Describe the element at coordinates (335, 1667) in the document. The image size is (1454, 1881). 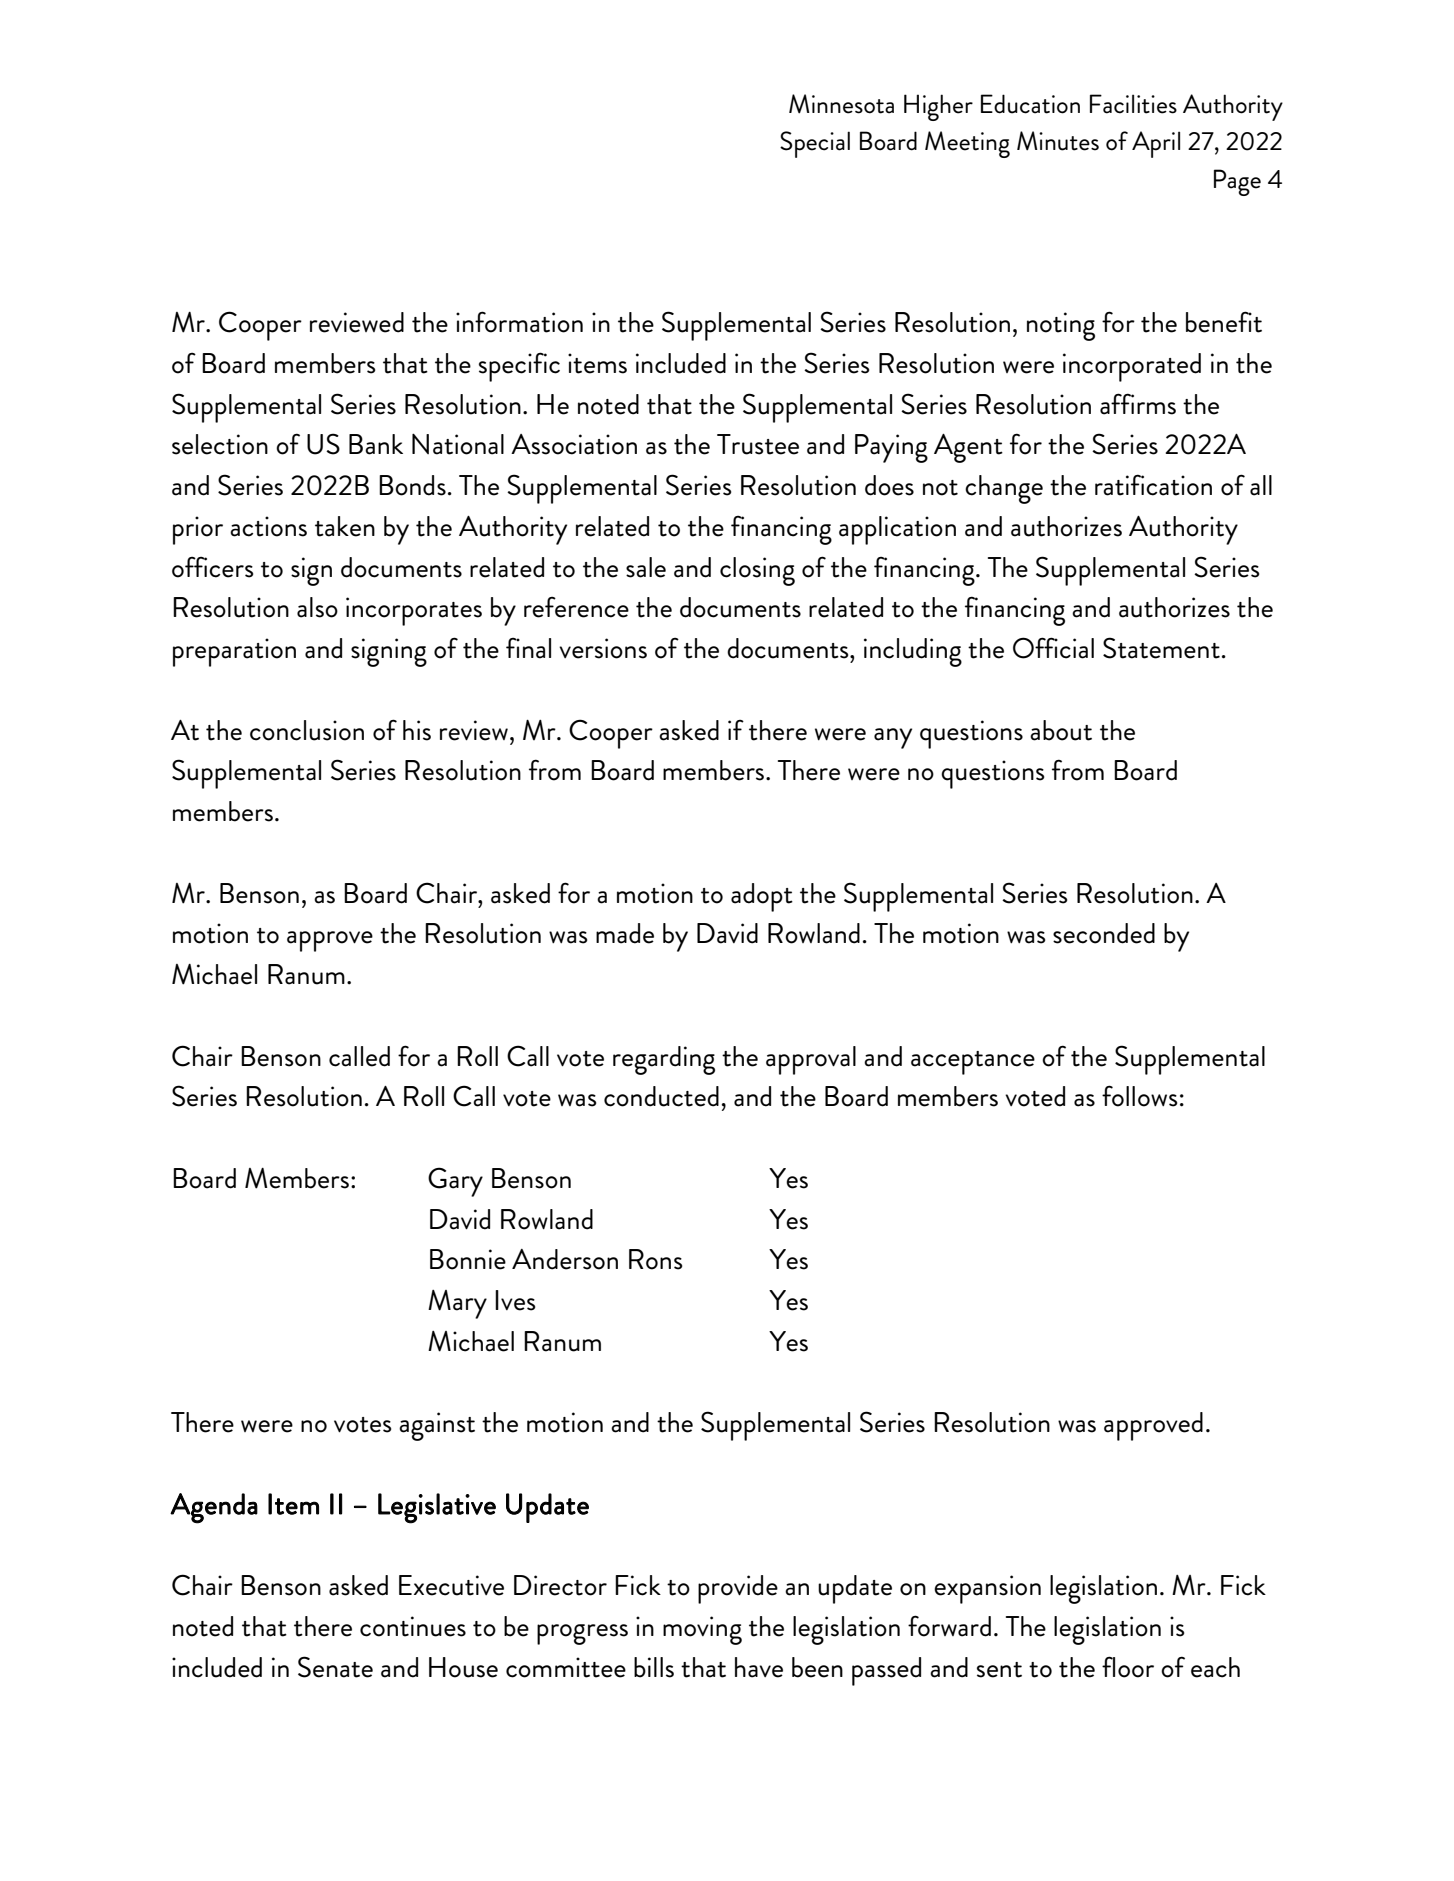
I see `Senate` at that location.
